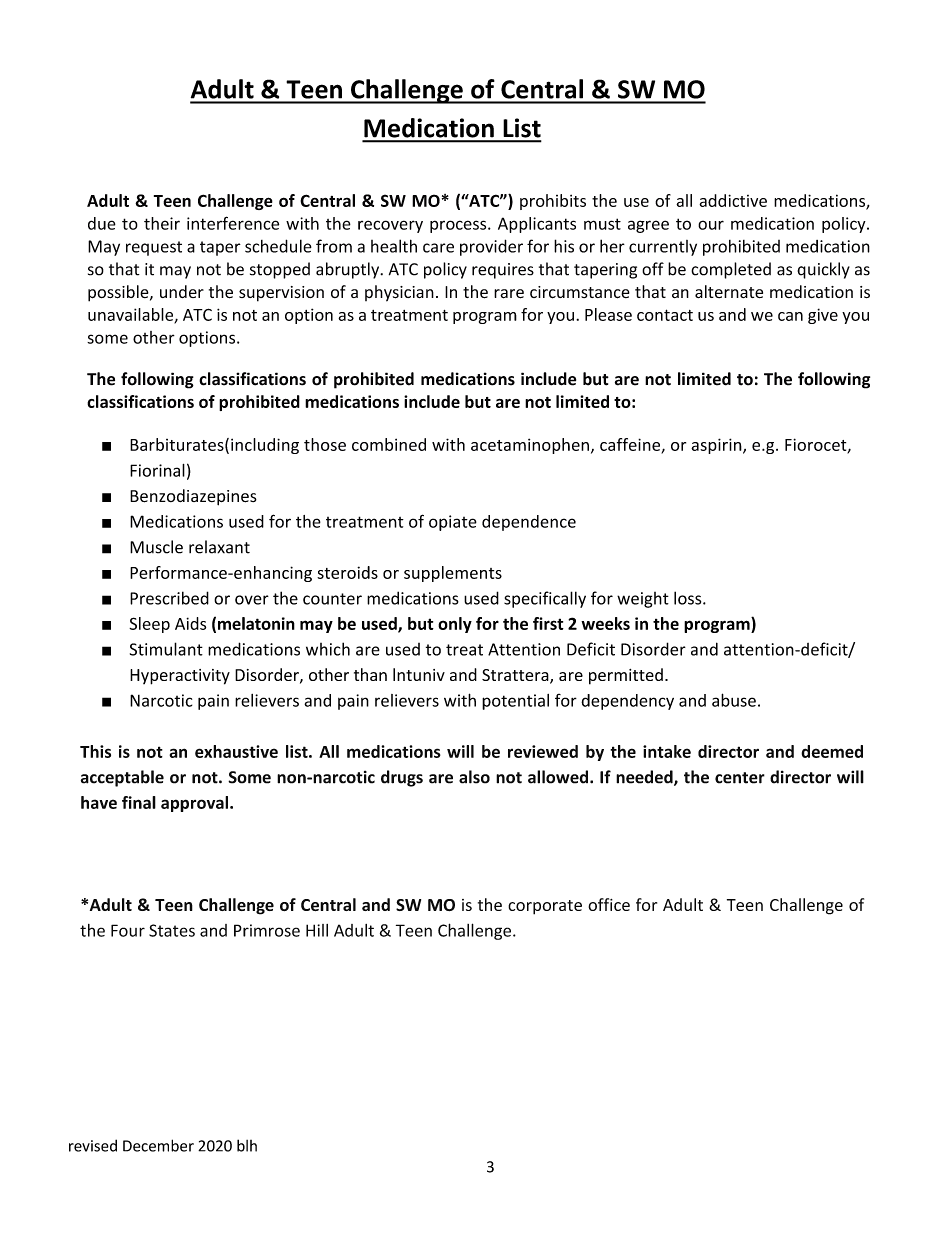 The height and width of the screenshot is (1233, 952). I want to click on process, so click(459, 226).
